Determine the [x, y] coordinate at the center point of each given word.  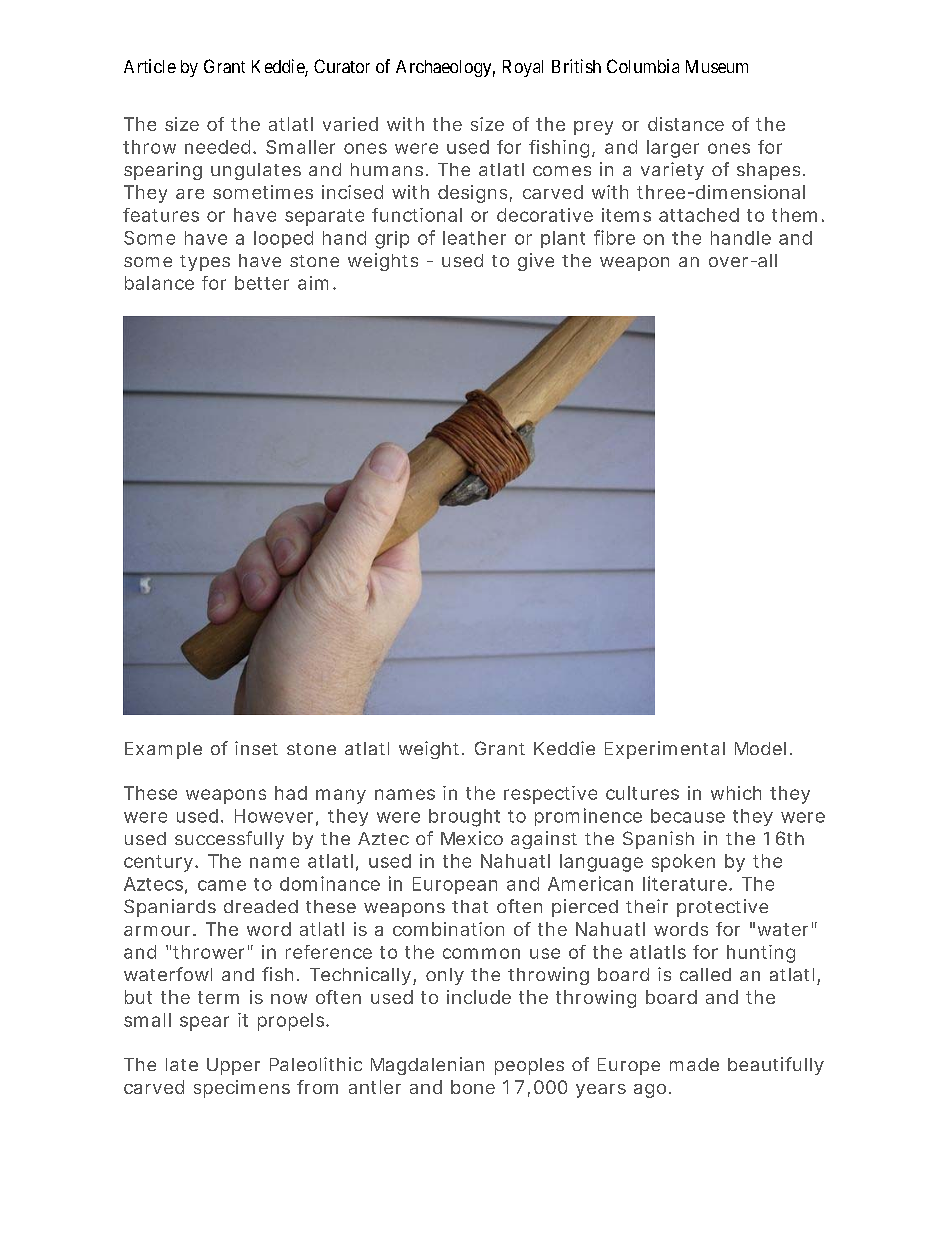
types [205, 263]
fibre [614, 237]
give [536, 262]
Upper [233, 1066]
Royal [523, 68]
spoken [683, 863]
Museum [717, 66]
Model [760, 748]
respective [550, 795]
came [222, 885]
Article [150, 66]
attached [699, 215]
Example [163, 750]
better [262, 283]
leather [474, 238]
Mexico [472, 838]
